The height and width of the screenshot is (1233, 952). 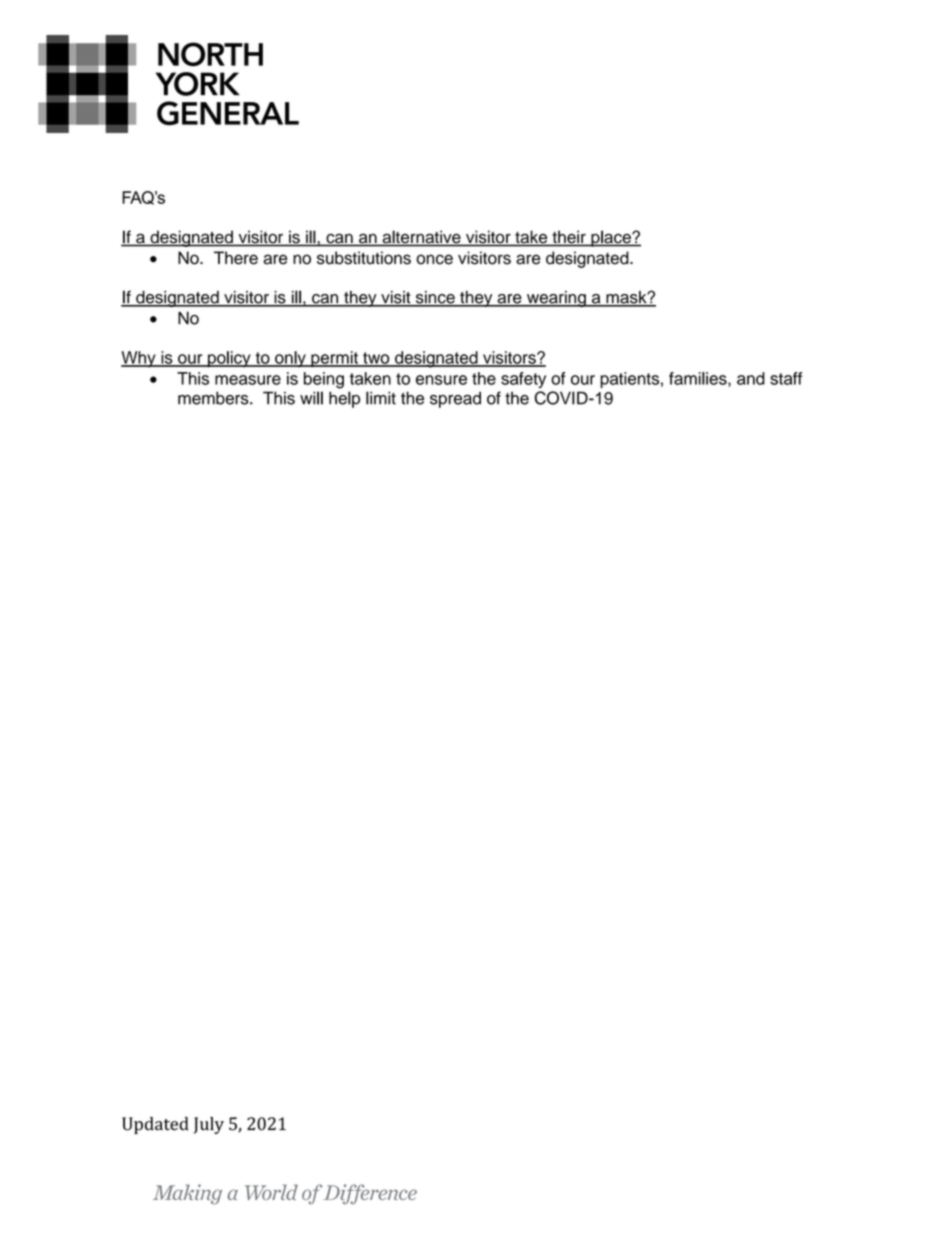 I want to click on their, so click(x=569, y=238).
